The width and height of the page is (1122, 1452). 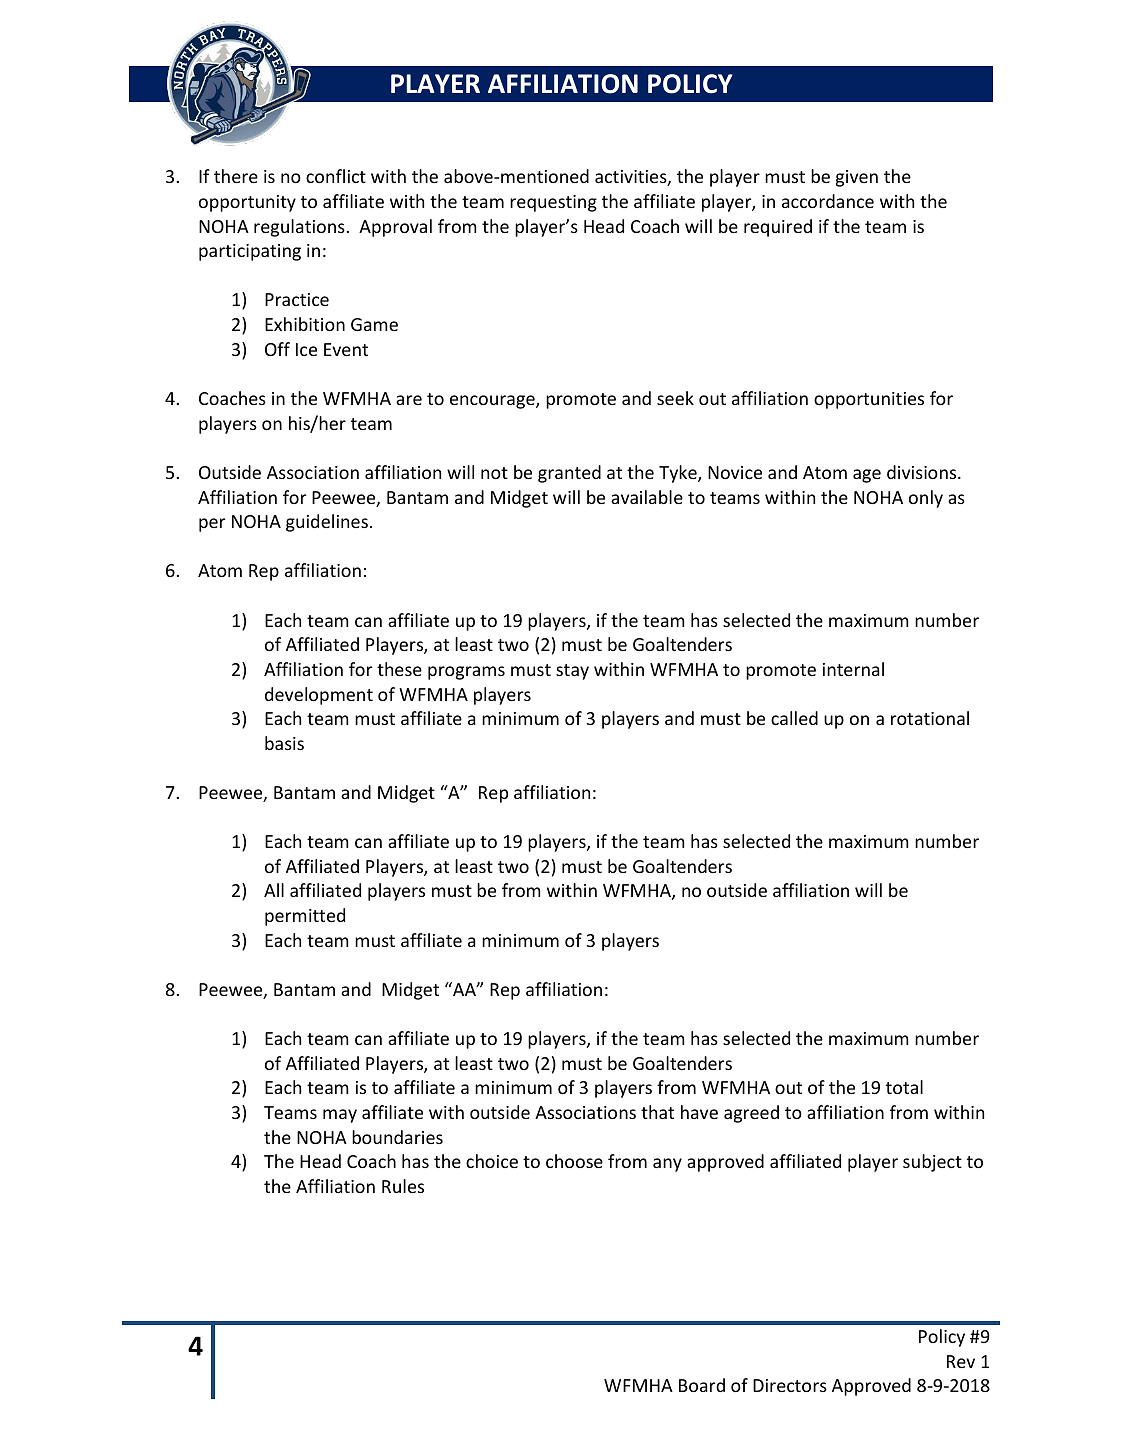 What do you see at coordinates (284, 743) in the page?
I see `basis` at bounding box center [284, 743].
